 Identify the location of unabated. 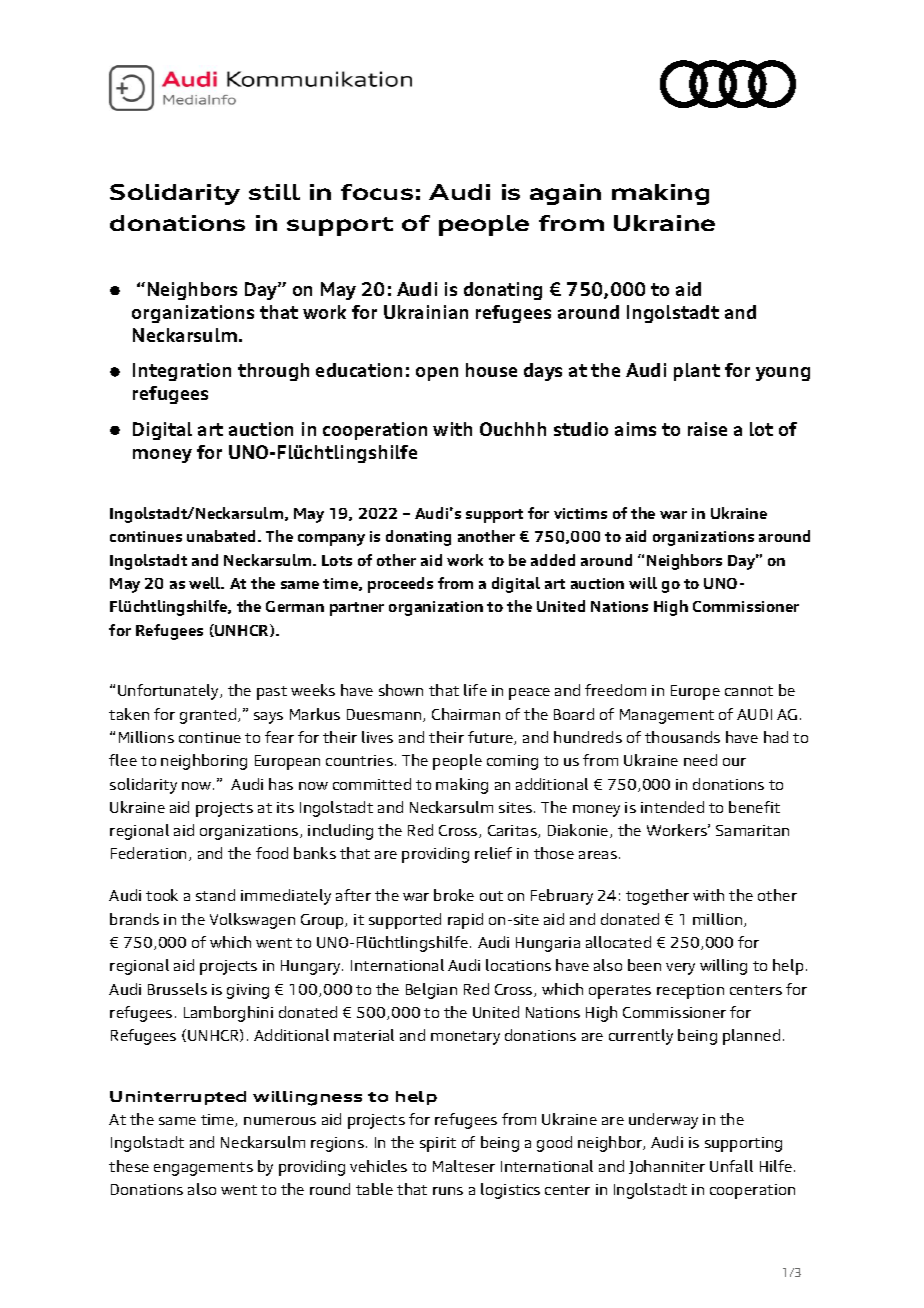
(223, 536).
